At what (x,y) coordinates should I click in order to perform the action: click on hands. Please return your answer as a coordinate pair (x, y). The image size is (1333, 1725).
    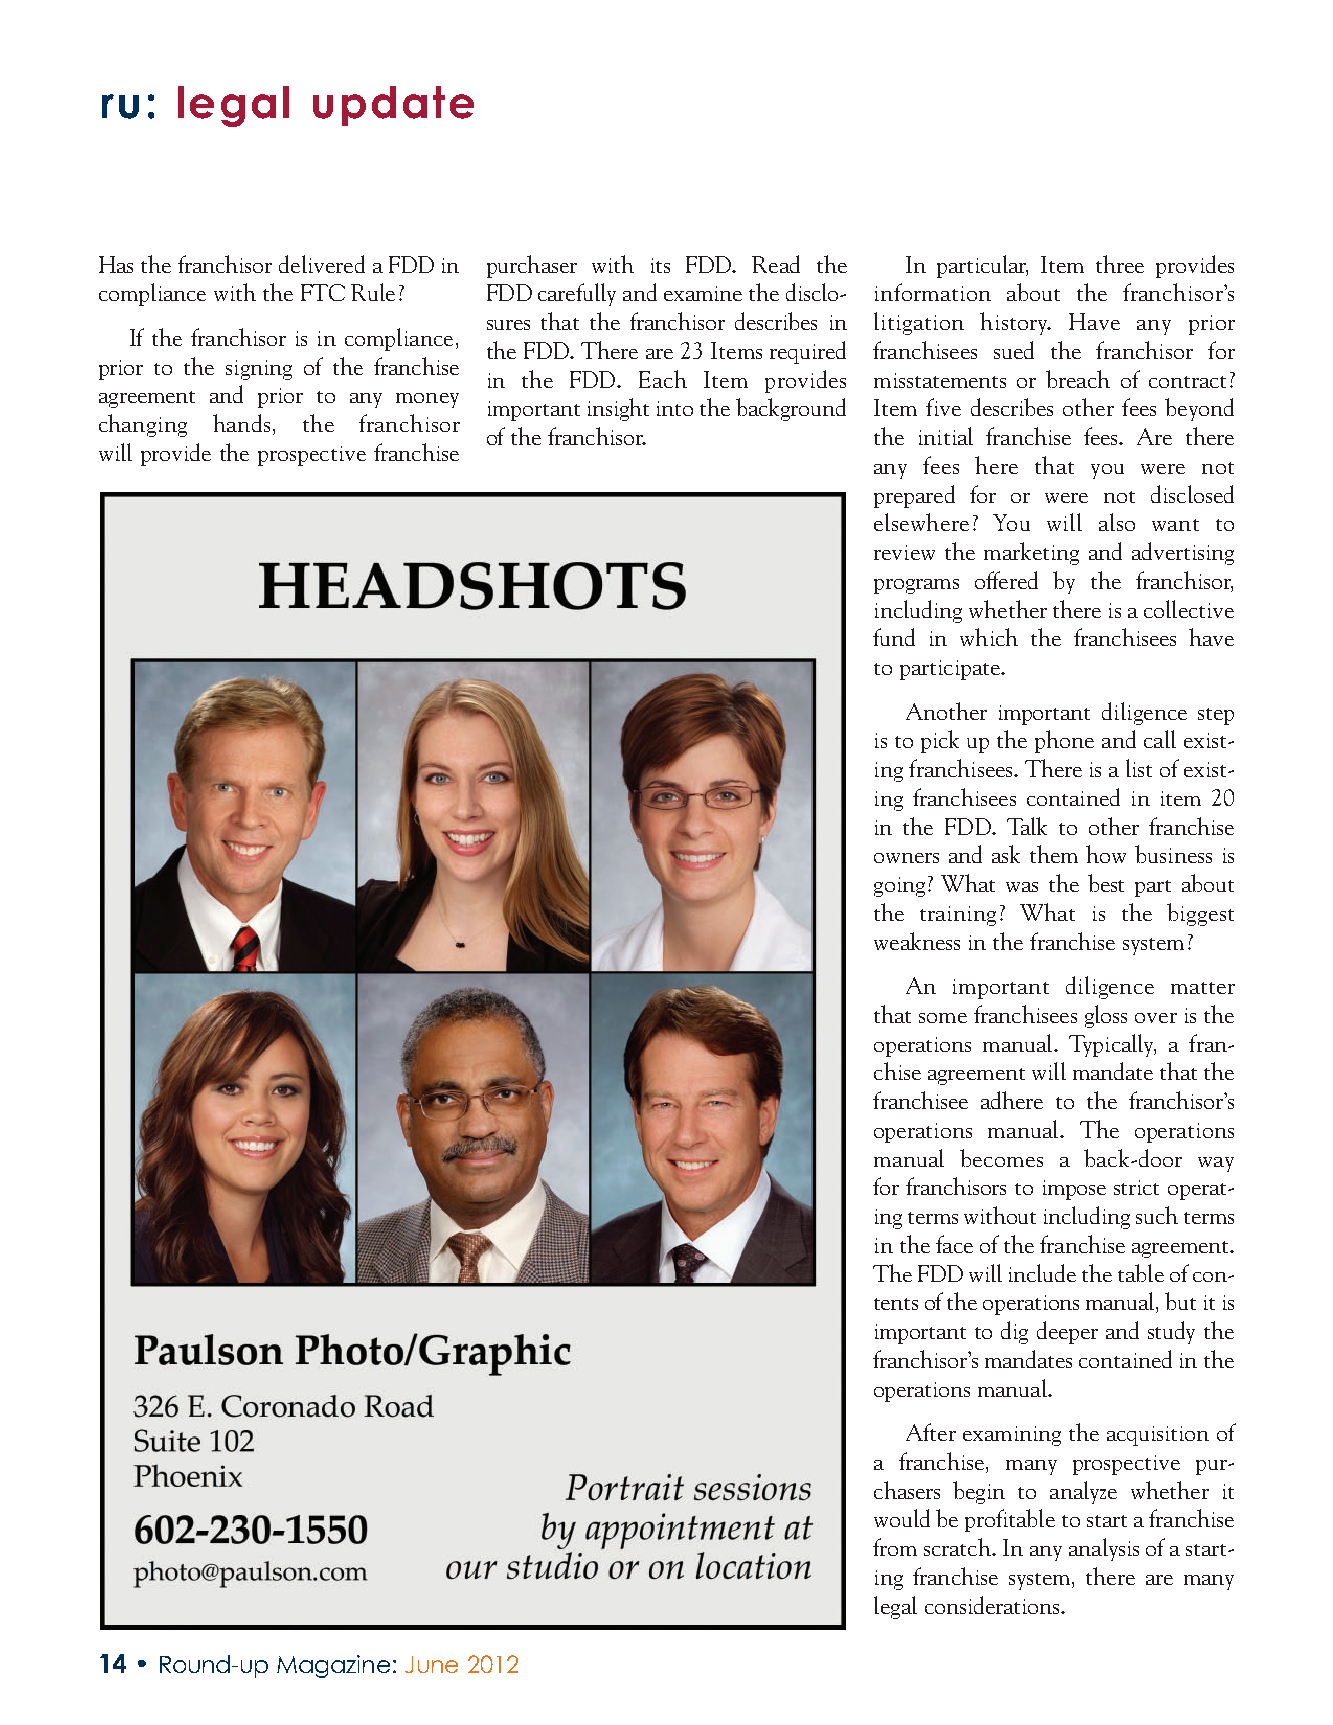
    Looking at the image, I should click on (243, 424).
